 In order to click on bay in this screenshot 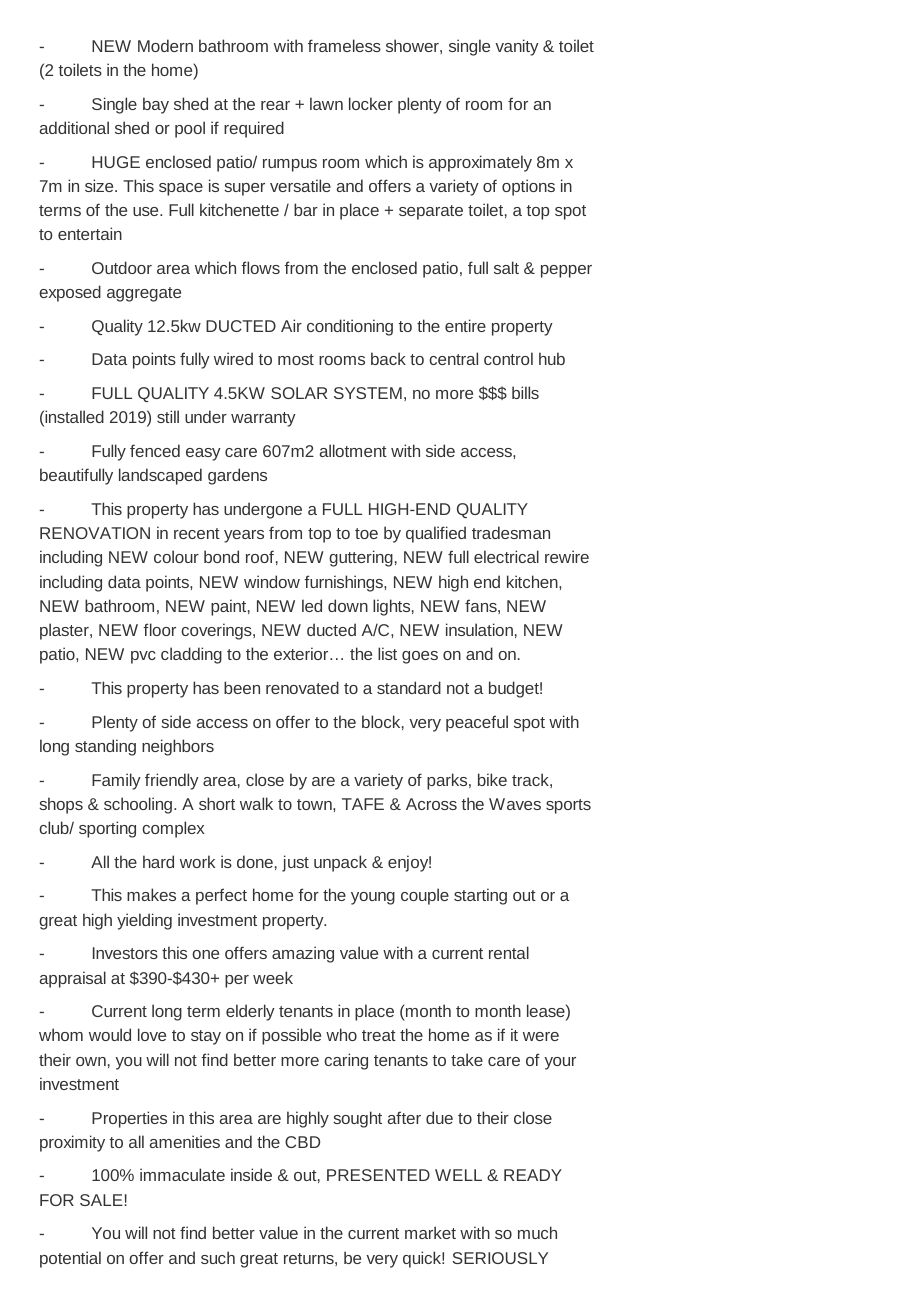, I will do `click(156, 105)`.
